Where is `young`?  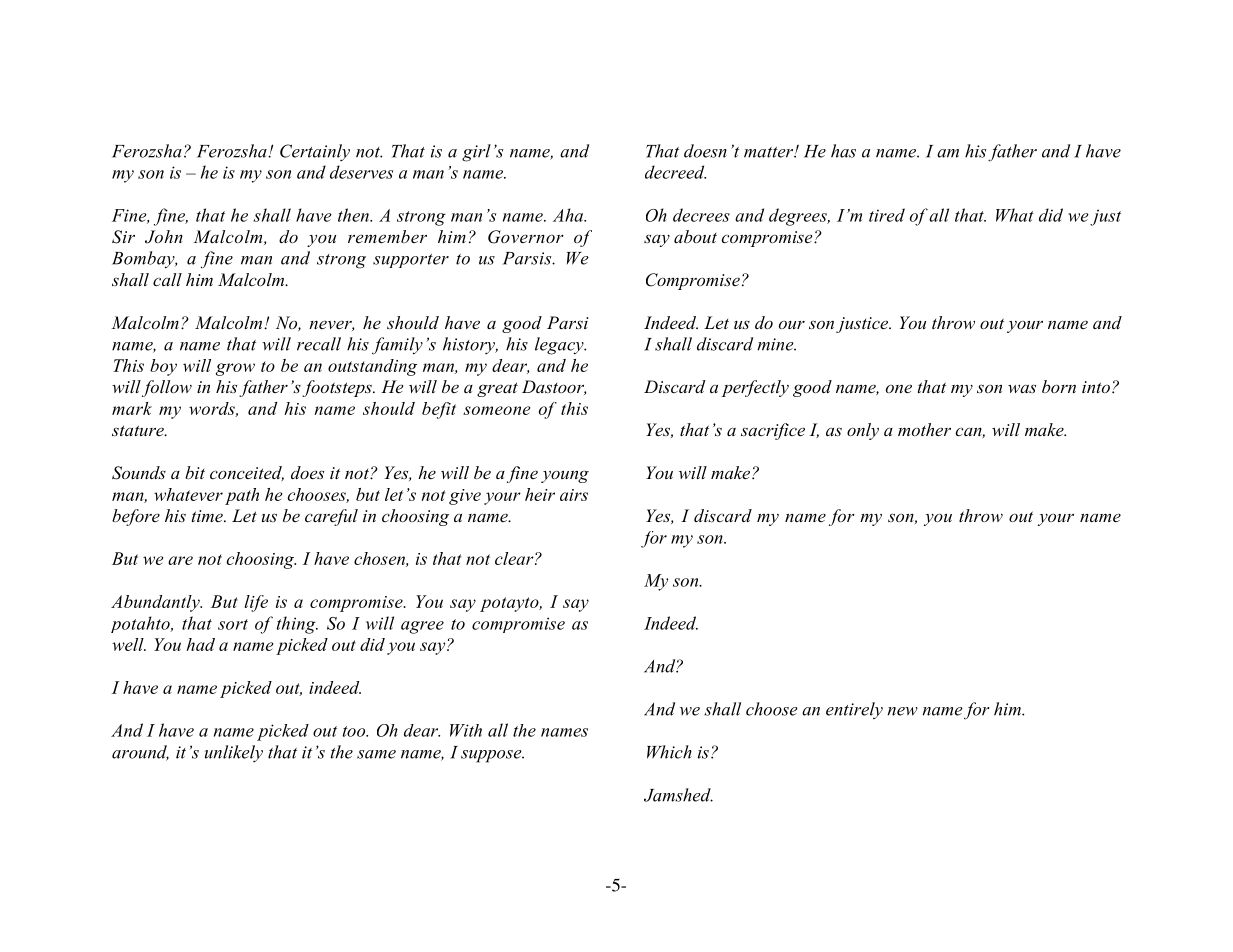 young is located at coordinates (565, 476).
